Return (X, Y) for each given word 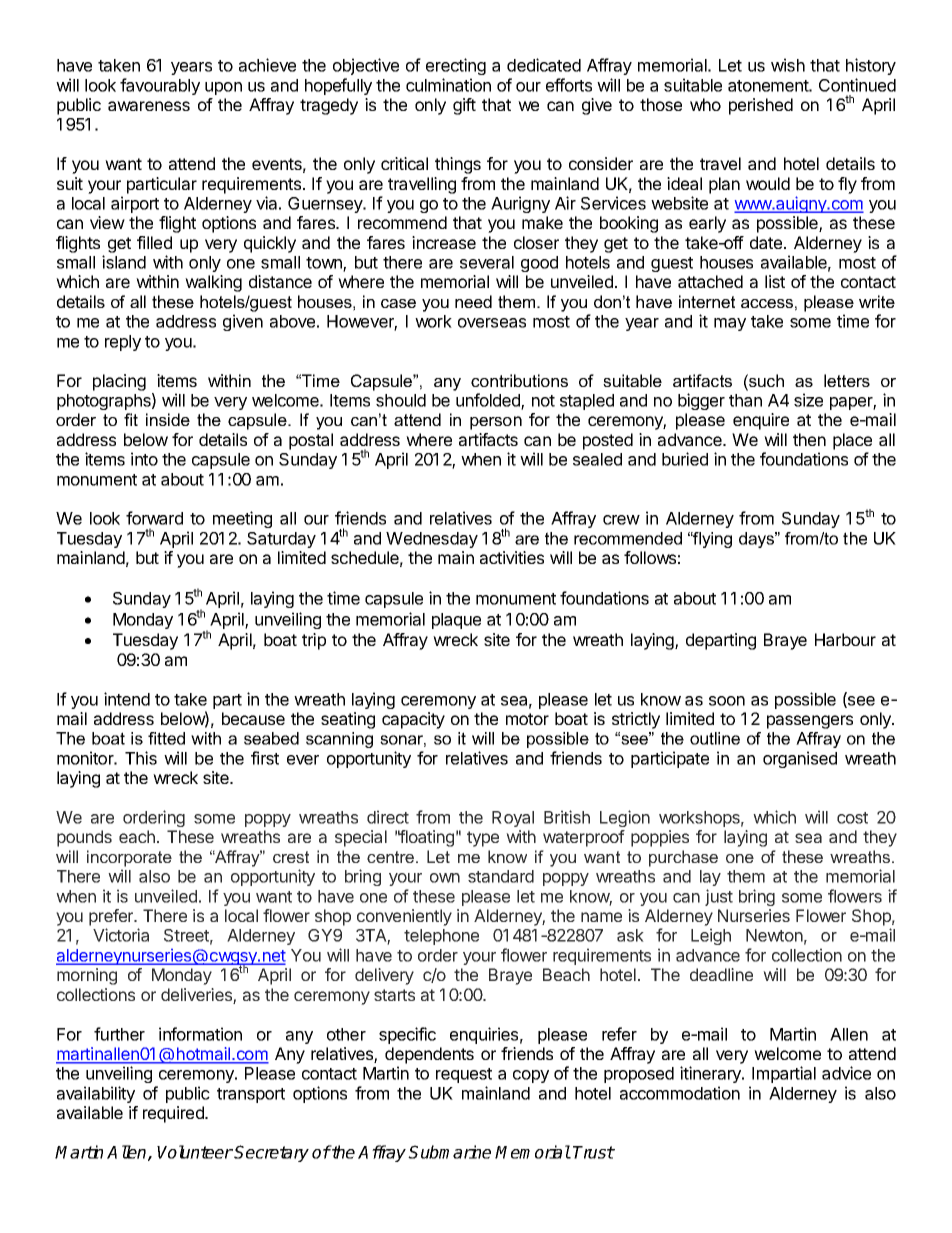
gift (464, 106)
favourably (160, 86)
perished (761, 106)
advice (846, 1073)
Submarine (449, 1152)
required (174, 1114)
